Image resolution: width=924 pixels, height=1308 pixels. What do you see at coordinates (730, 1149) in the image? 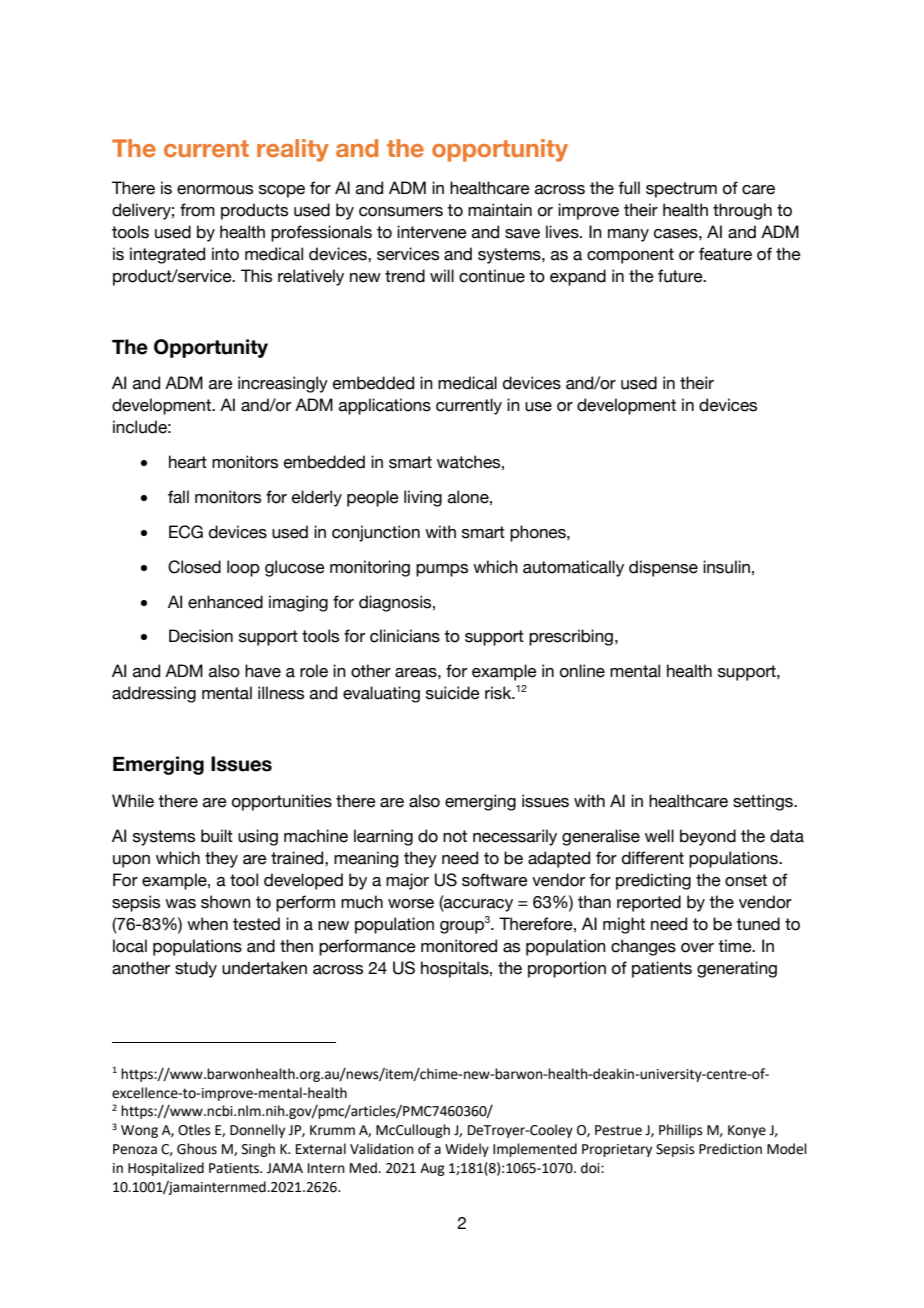
I see `Prediction` at bounding box center [730, 1149].
